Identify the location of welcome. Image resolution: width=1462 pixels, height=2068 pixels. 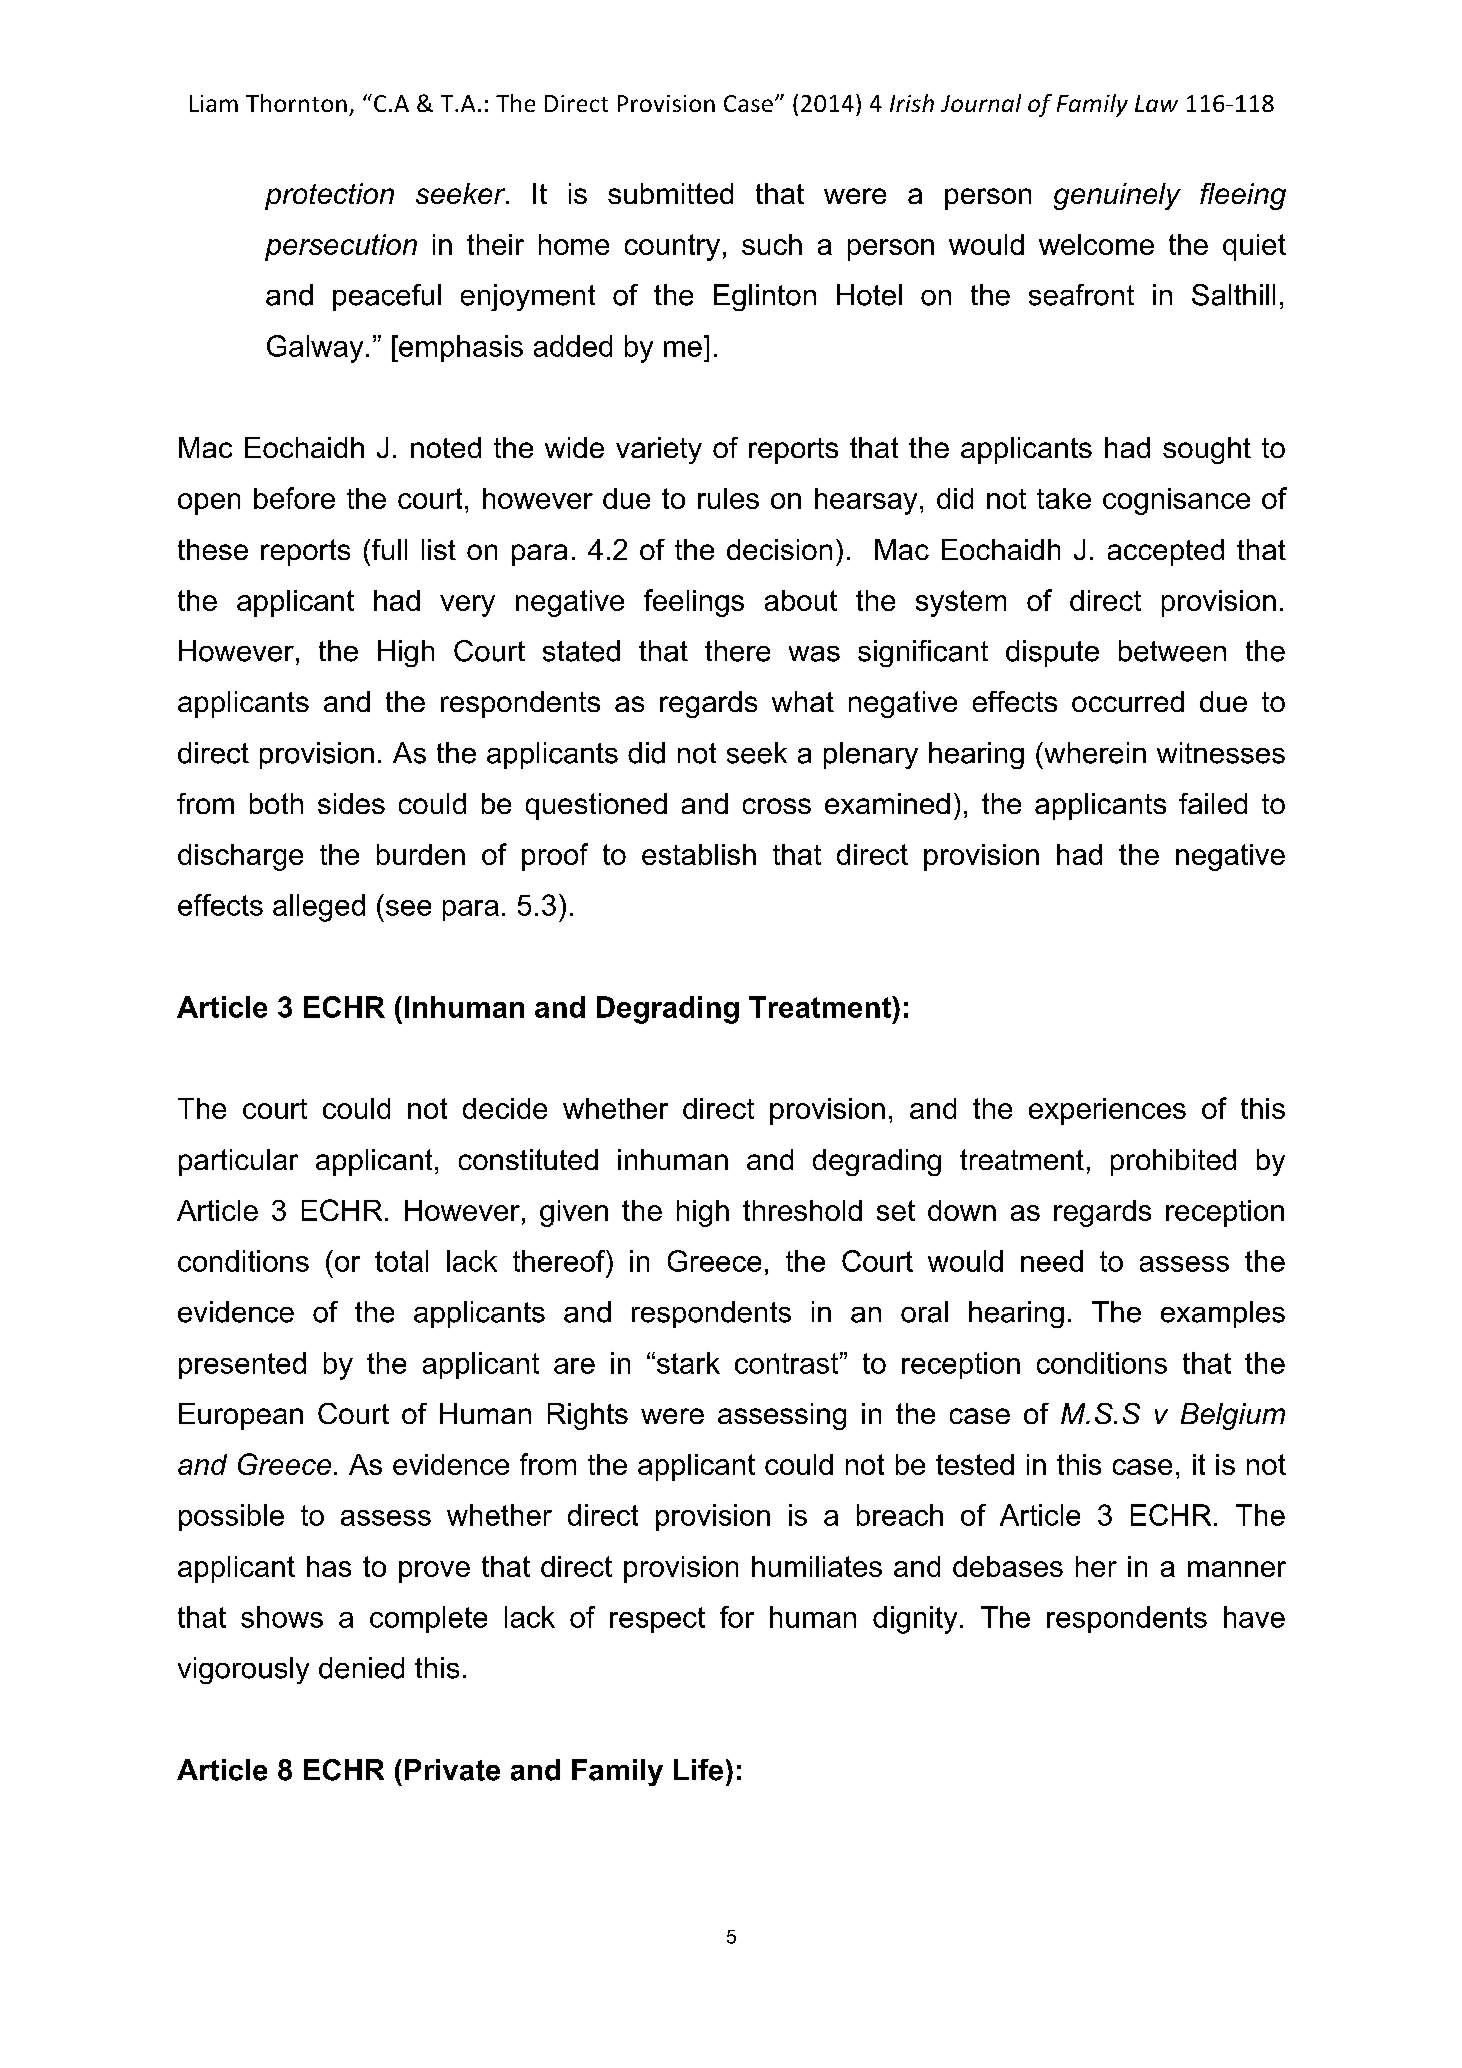
(1096, 244).
